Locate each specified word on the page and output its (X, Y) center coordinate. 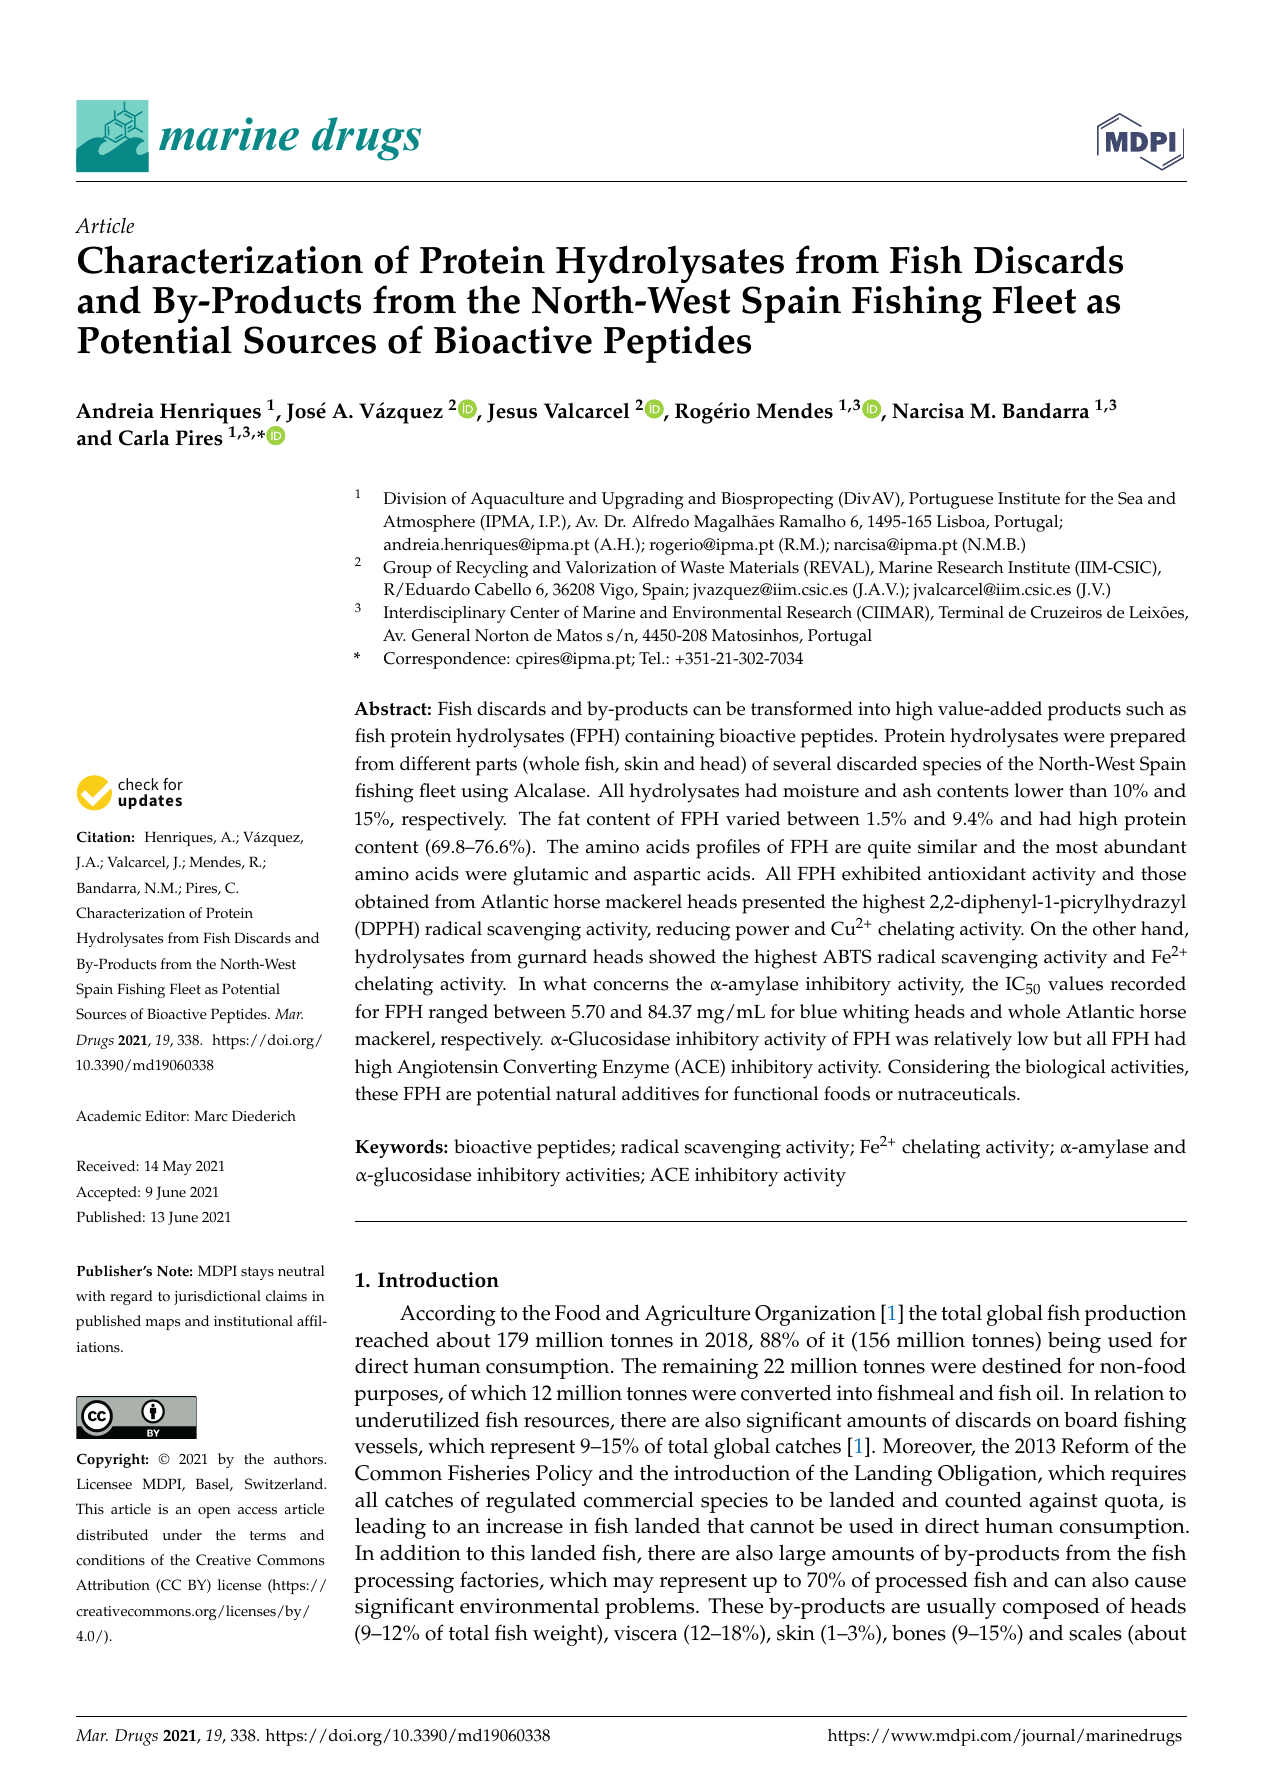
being (1074, 1342)
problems (651, 1608)
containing (670, 738)
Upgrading (643, 500)
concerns (631, 986)
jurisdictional (217, 1297)
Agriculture (698, 1315)
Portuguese (951, 500)
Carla (144, 438)
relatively (973, 1041)
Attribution (113, 1585)
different (435, 763)
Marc (211, 1116)
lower (1039, 790)
